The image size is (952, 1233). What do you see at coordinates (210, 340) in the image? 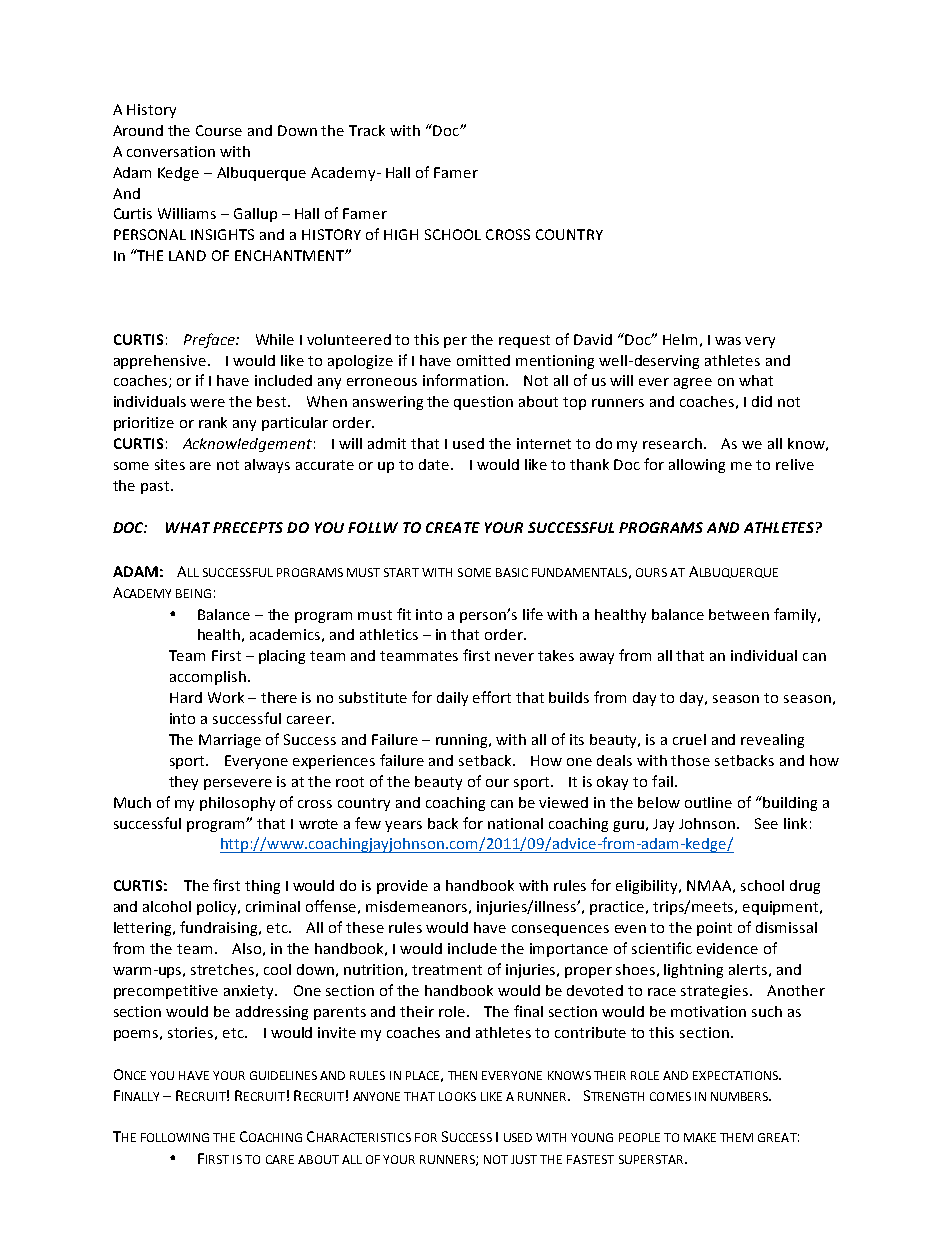
I see `Preface` at bounding box center [210, 340].
